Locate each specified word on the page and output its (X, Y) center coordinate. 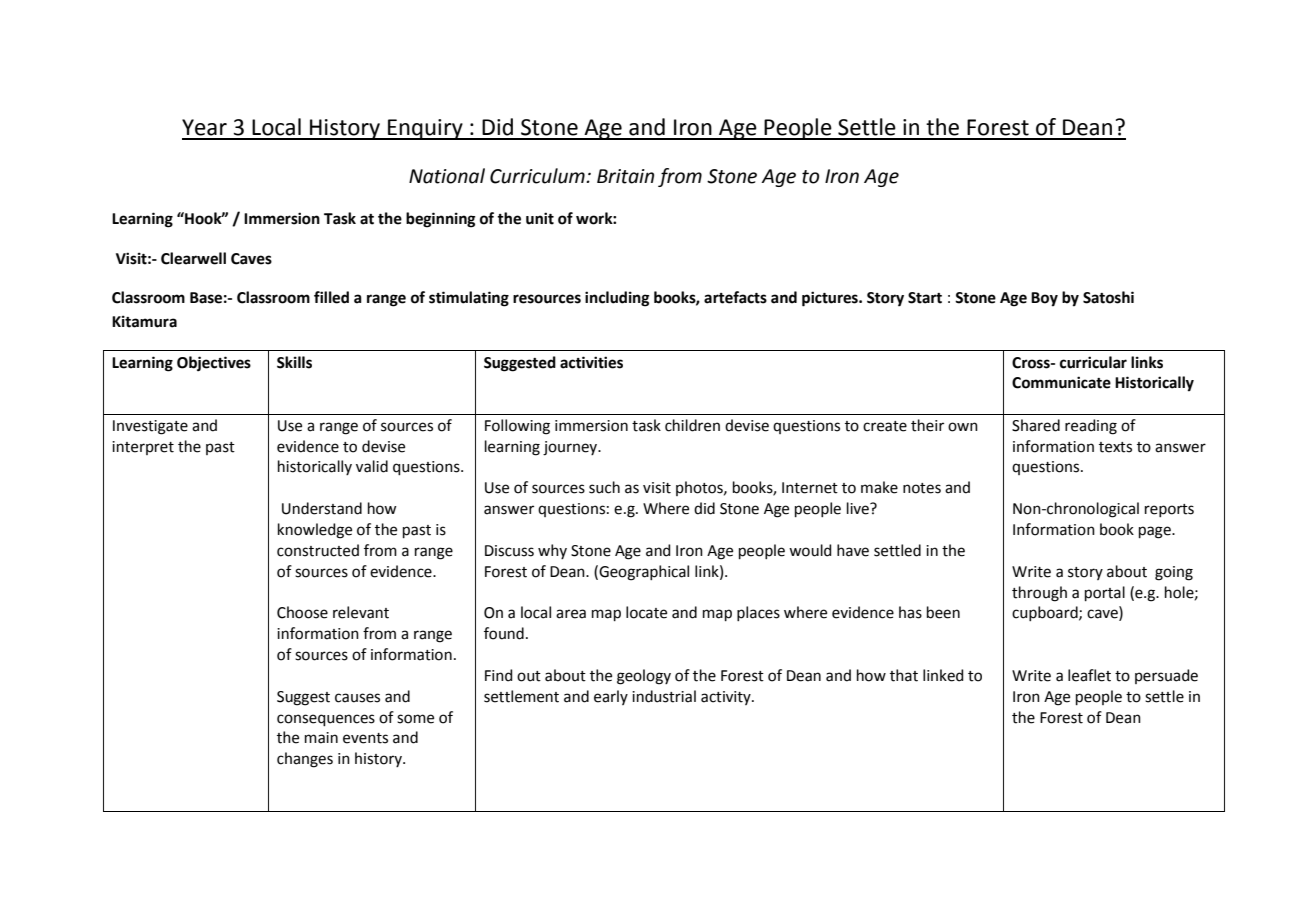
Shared (1036, 425)
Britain (625, 176)
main (321, 738)
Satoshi (1108, 297)
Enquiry (425, 129)
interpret (143, 448)
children (692, 425)
